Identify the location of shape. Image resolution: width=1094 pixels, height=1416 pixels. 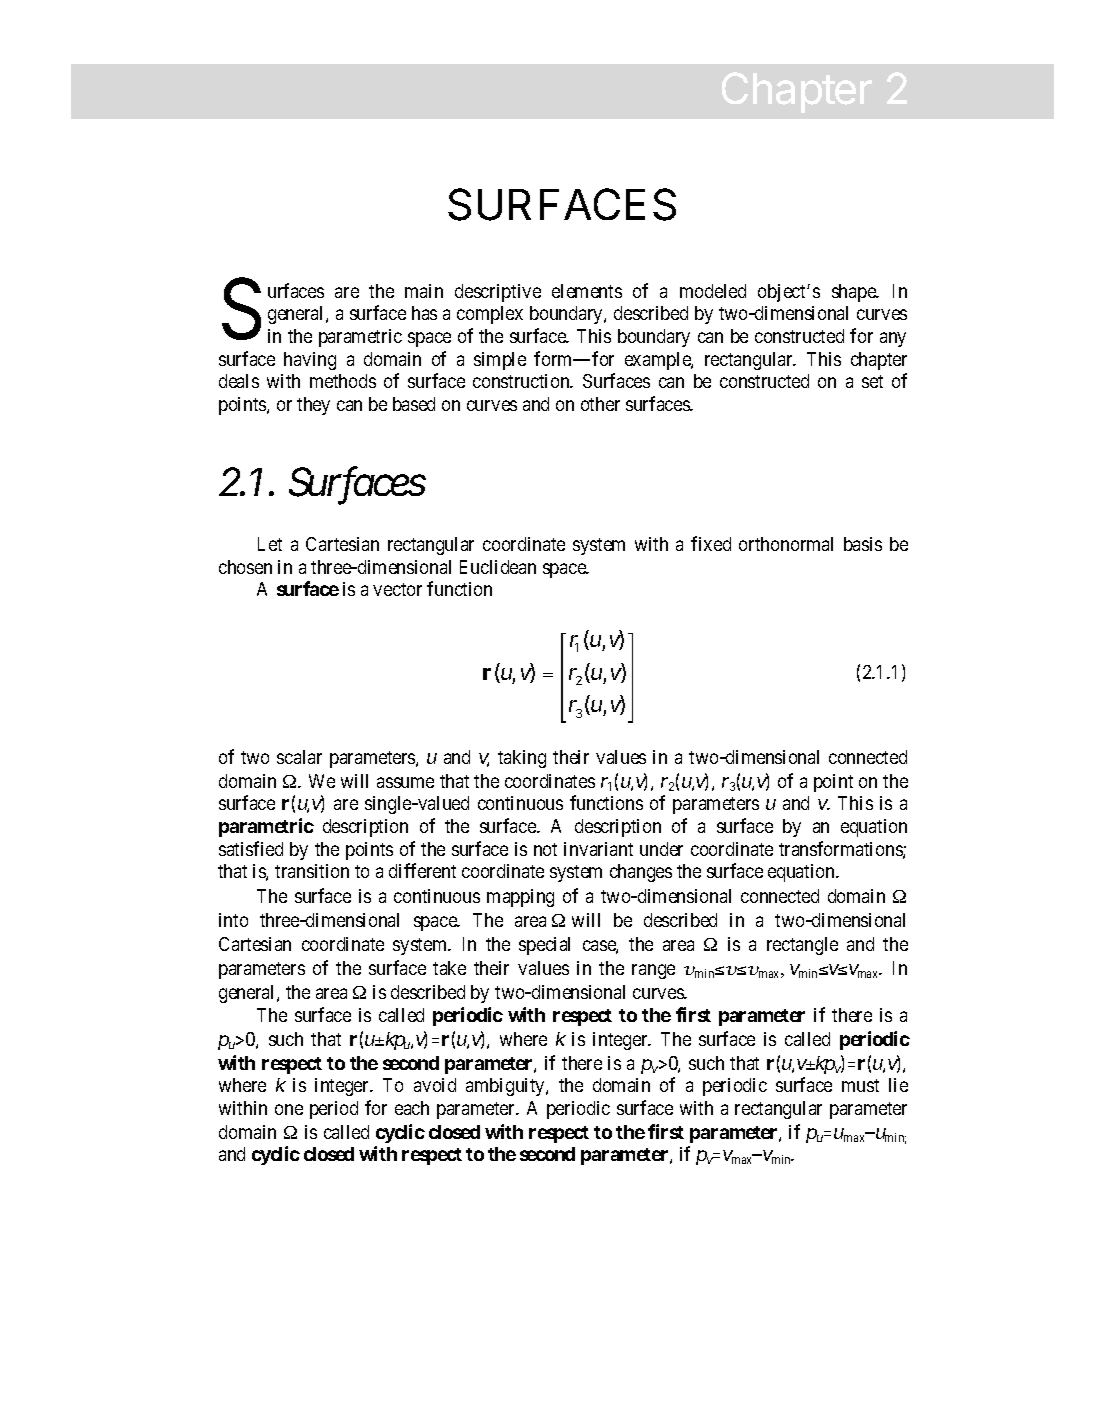
(855, 293).
